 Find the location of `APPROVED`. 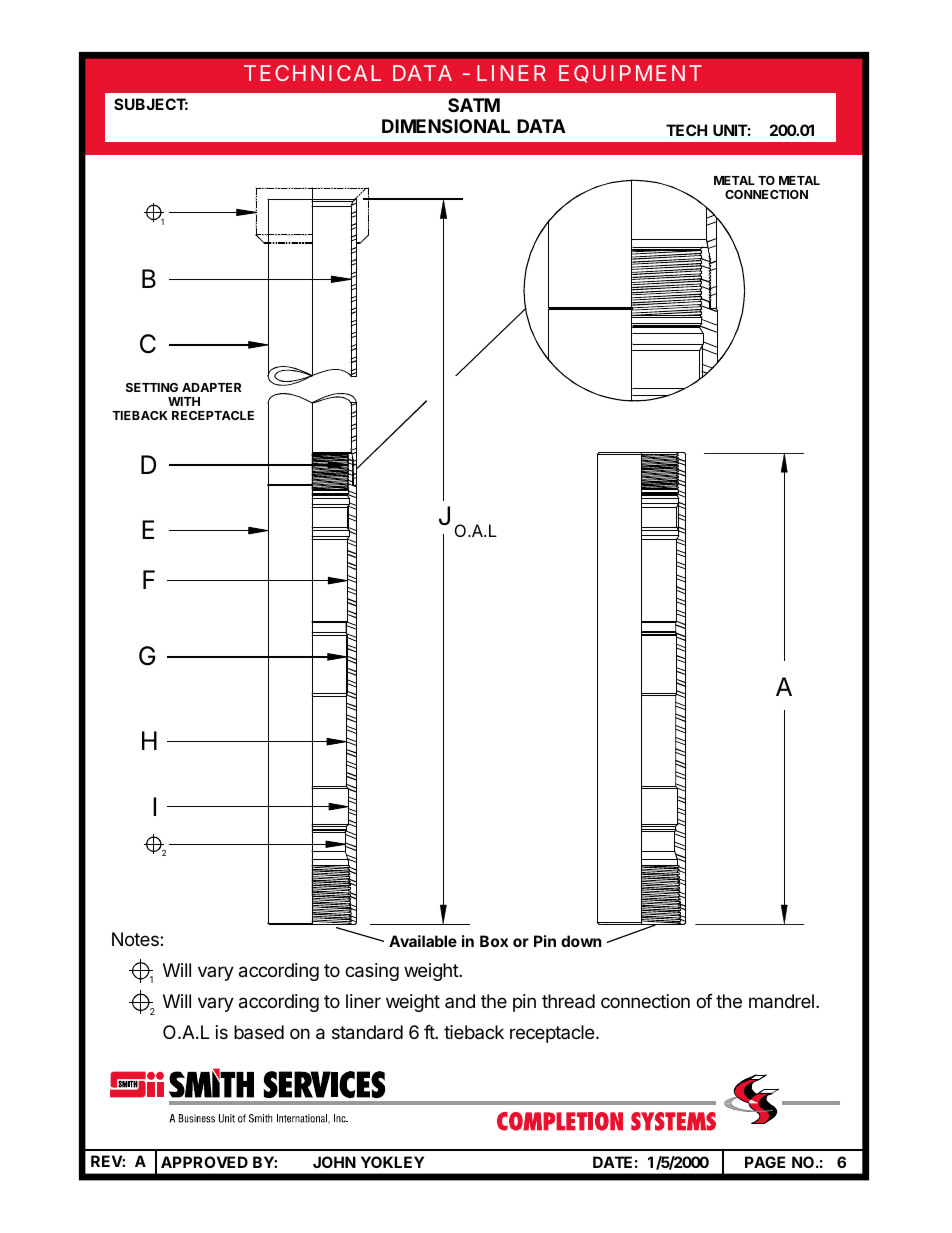

APPROVED is located at coordinates (204, 1162).
